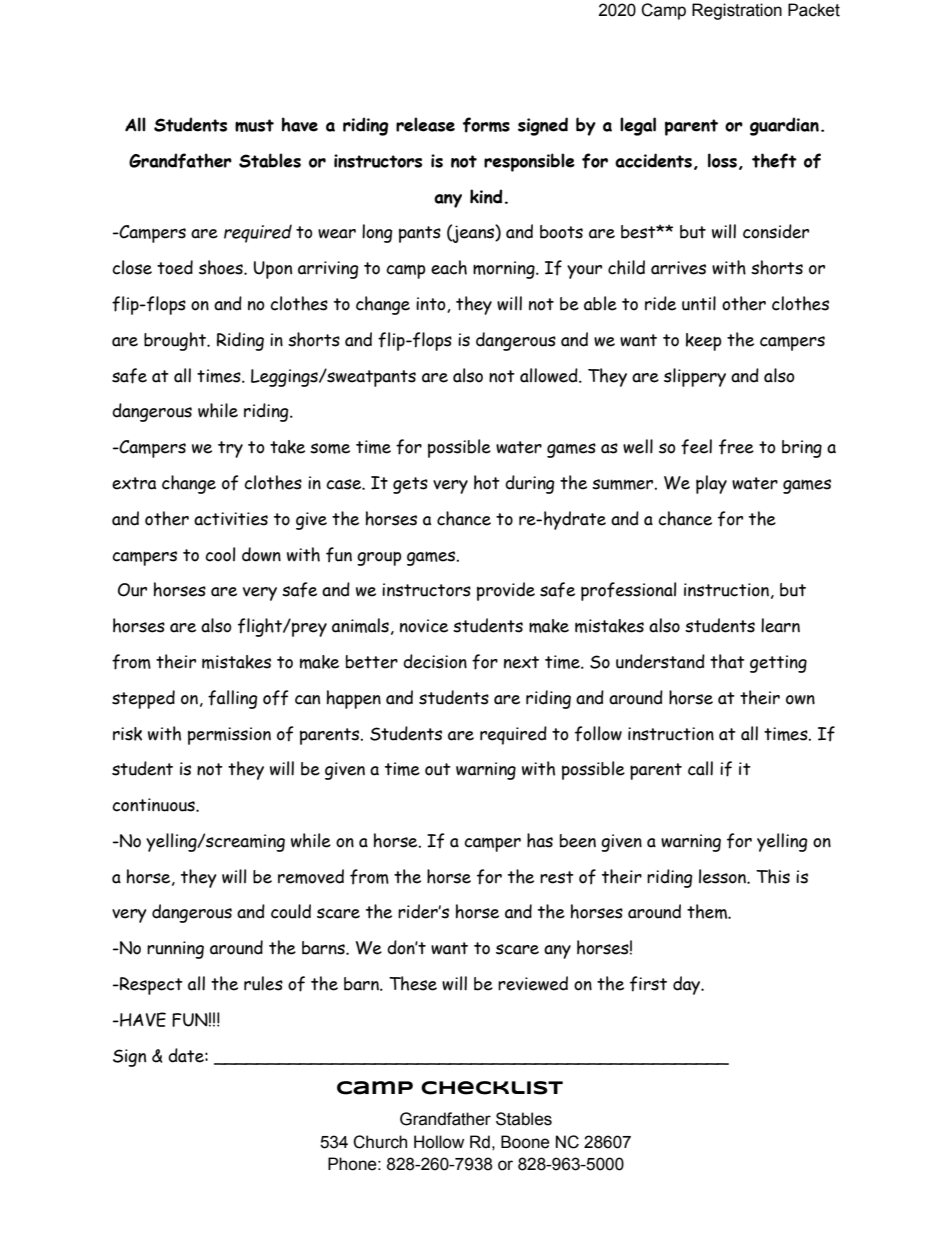 This screenshot has height=1233, width=952. Describe the element at coordinates (486, 125) in the screenshot. I see `forms` at that location.
